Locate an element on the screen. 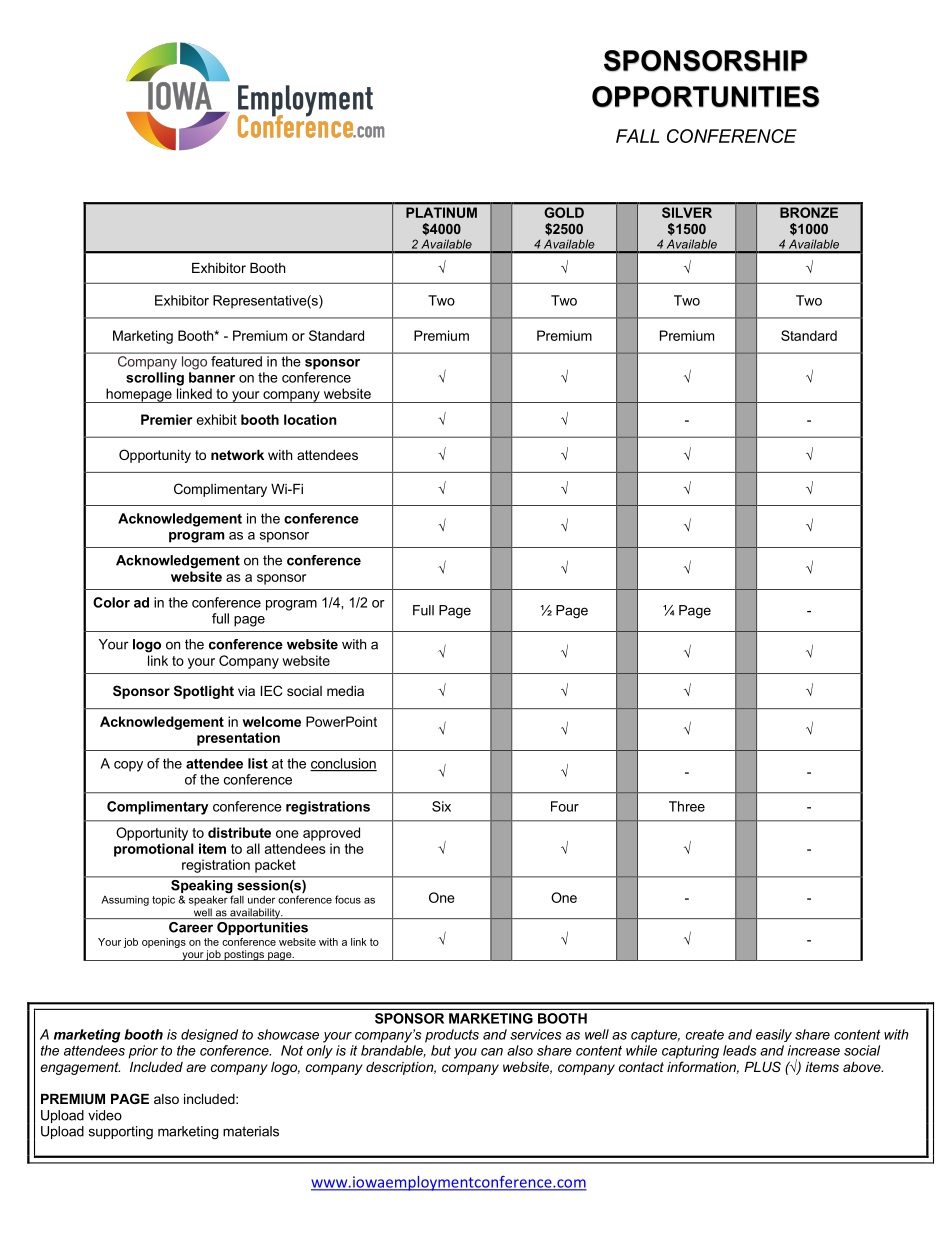 Image resolution: width=952 pixels, height=1233 pixels. featured is located at coordinates (236, 361).
